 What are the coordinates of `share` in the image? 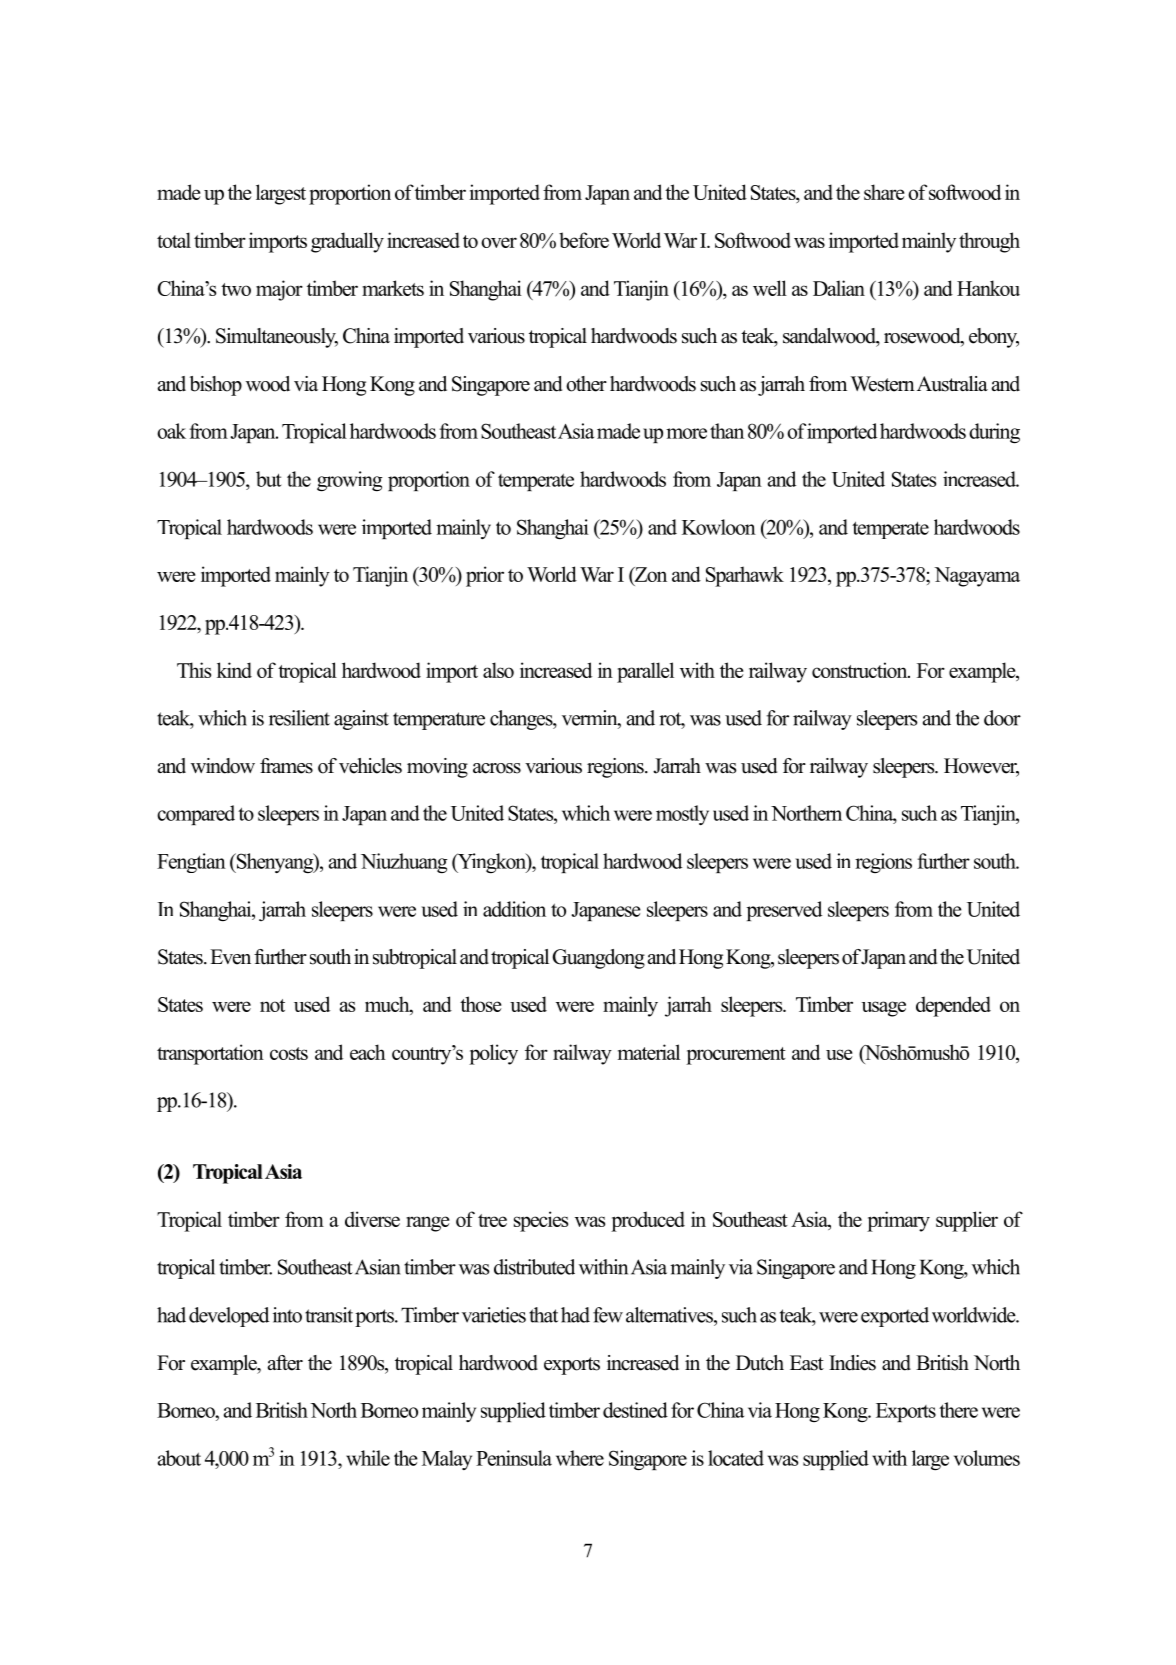 It's located at (884, 192).
